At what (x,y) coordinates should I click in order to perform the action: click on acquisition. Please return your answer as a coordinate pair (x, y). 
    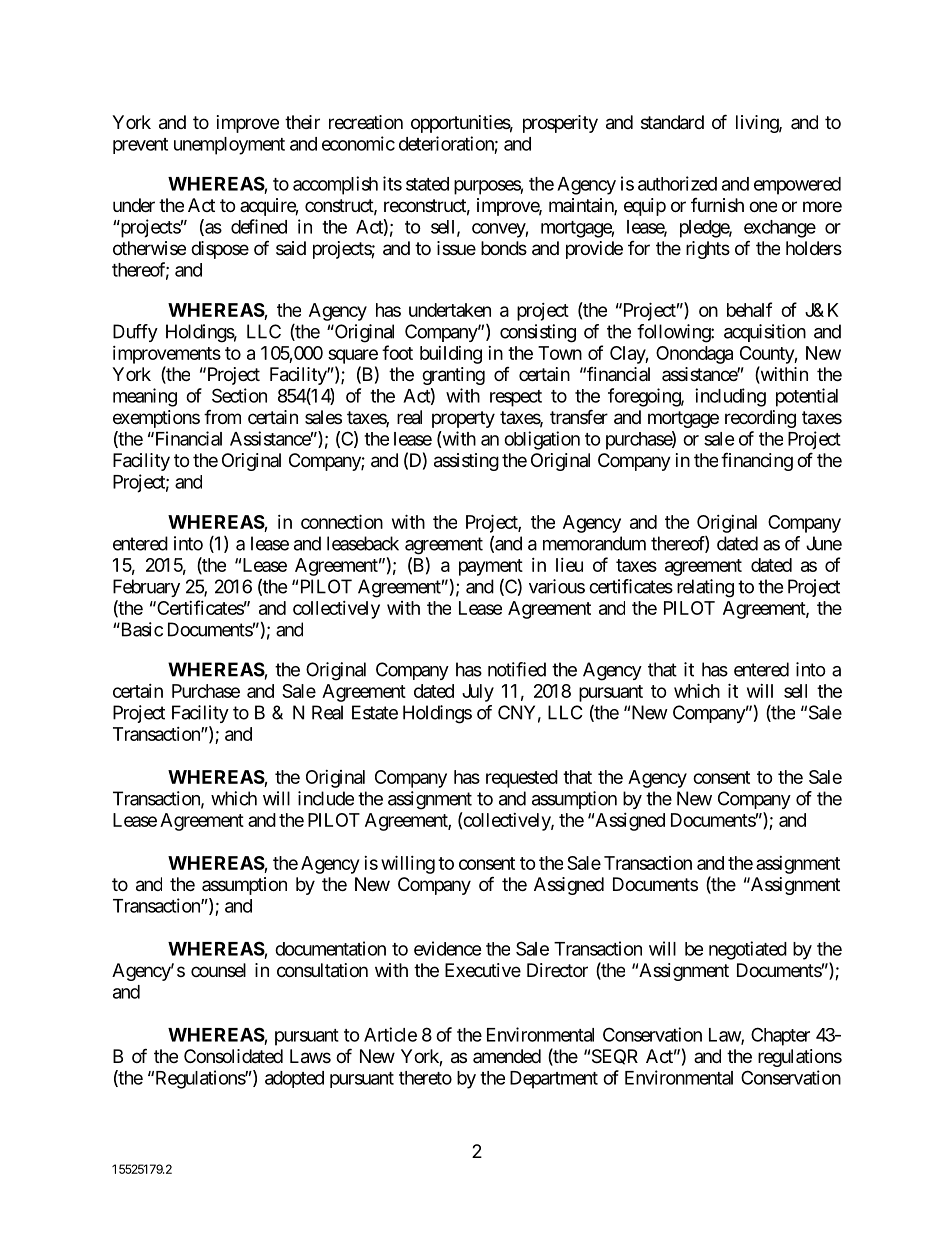
    Looking at the image, I should click on (765, 333).
